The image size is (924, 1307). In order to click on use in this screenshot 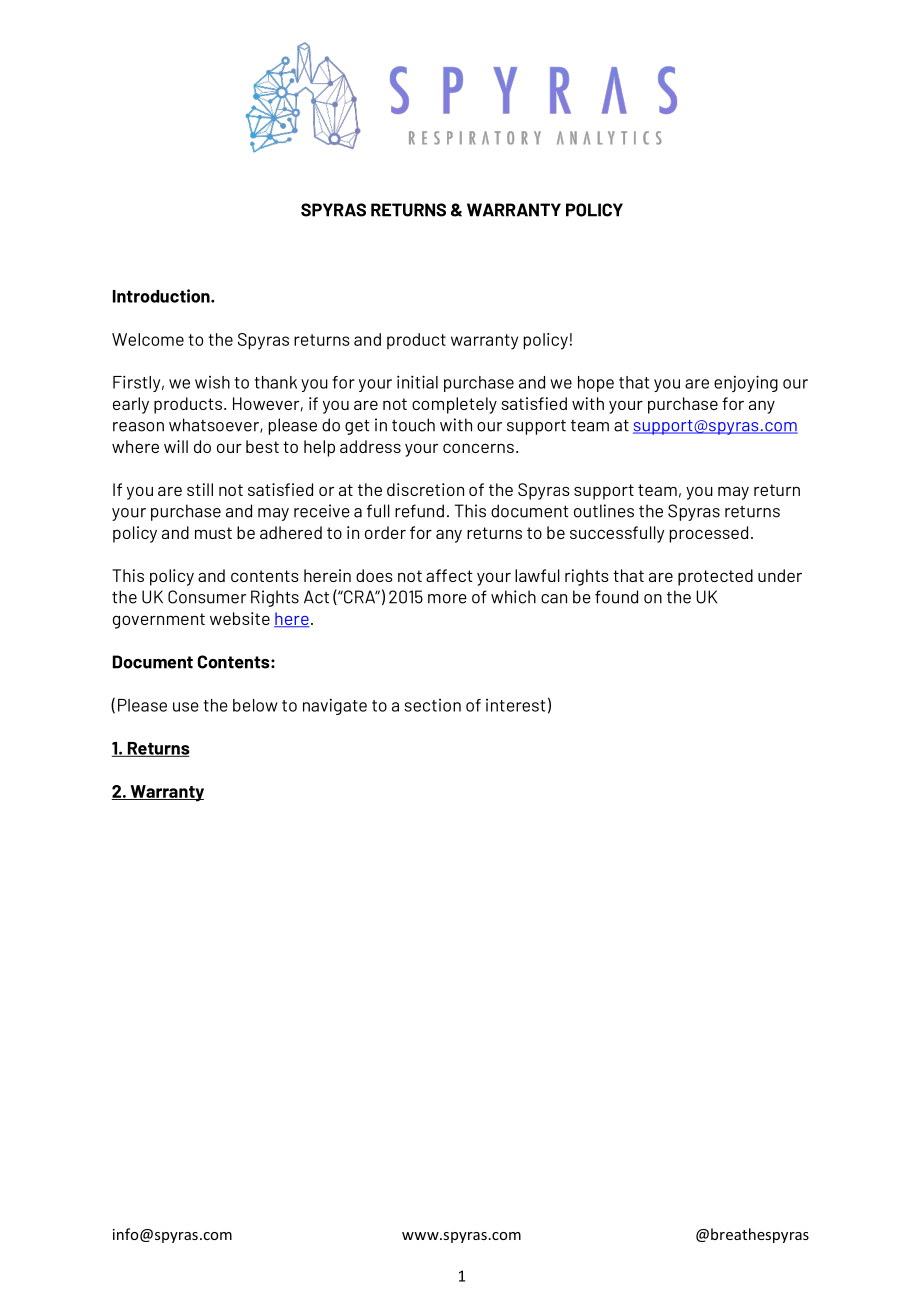, I will do `click(186, 707)`.
